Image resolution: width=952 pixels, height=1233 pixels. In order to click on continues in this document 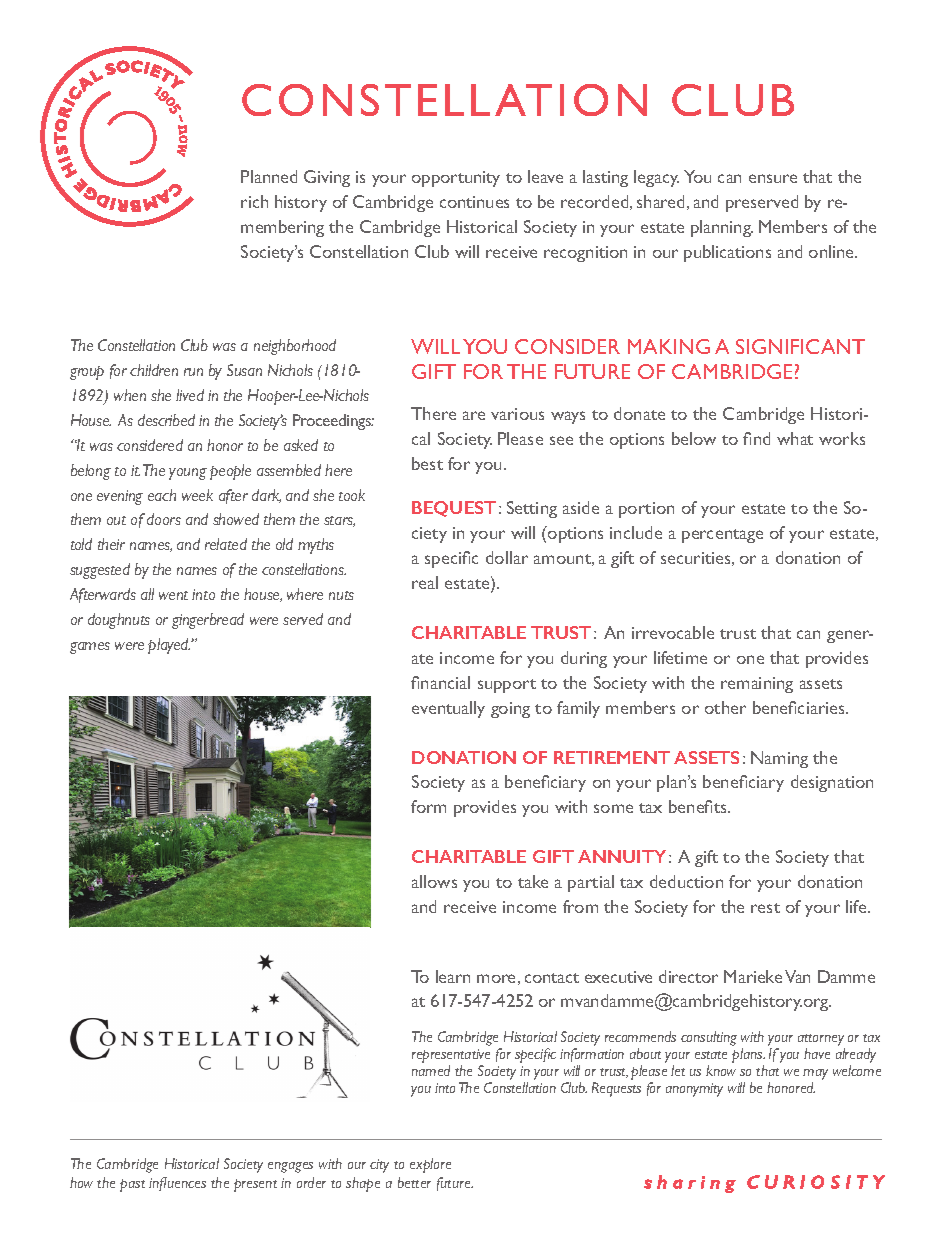, I will do `click(474, 202)`.
